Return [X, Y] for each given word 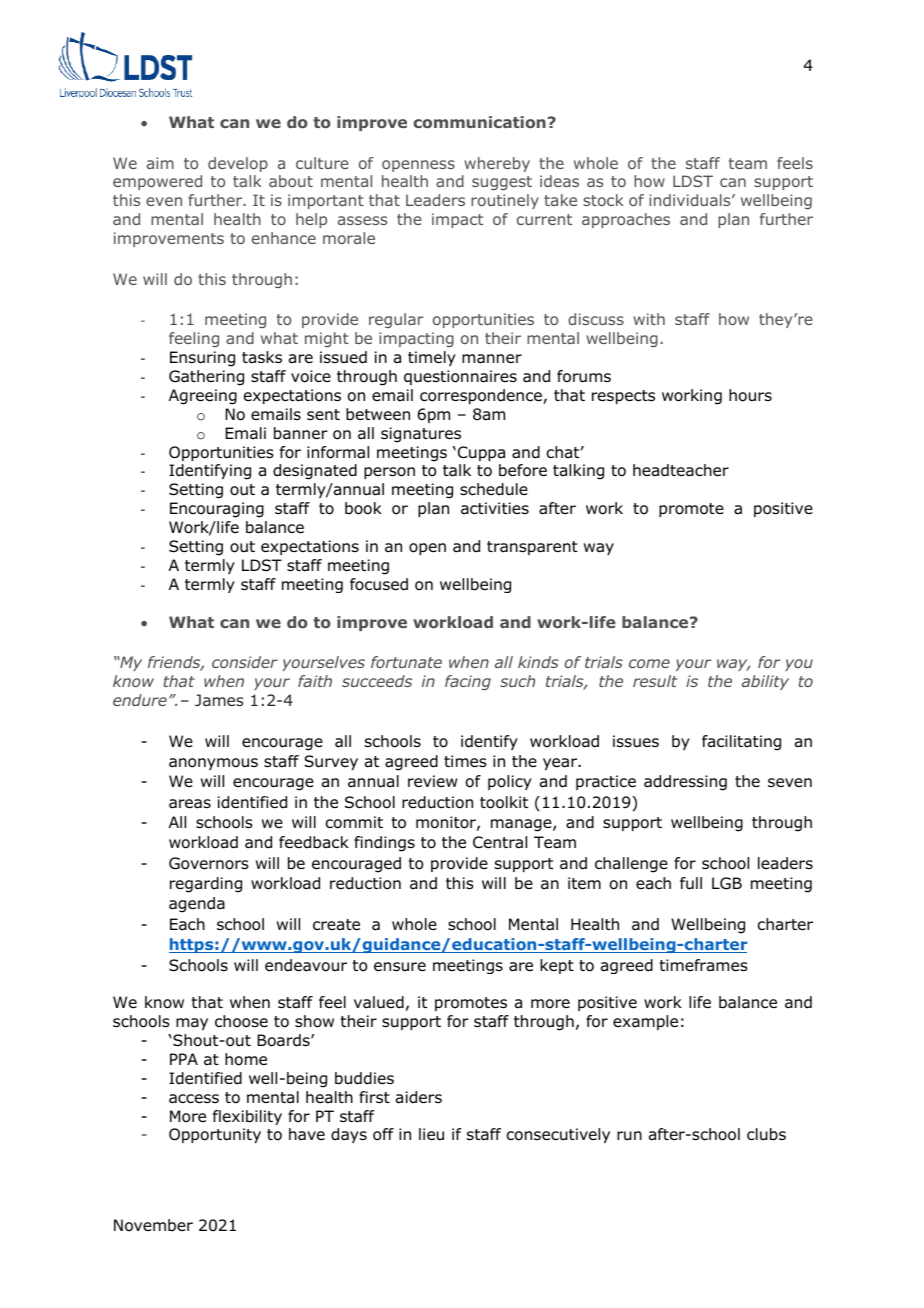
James [219, 700]
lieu [431, 1134]
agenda [197, 905]
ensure [400, 967]
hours [750, 395]
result [655, 681]
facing [468, 682]
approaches [626, 220]
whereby [497, 164]
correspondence [482, 396]
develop [238, 164]
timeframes [704, 965]
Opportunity [215, 1135]
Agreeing [203, 397]
